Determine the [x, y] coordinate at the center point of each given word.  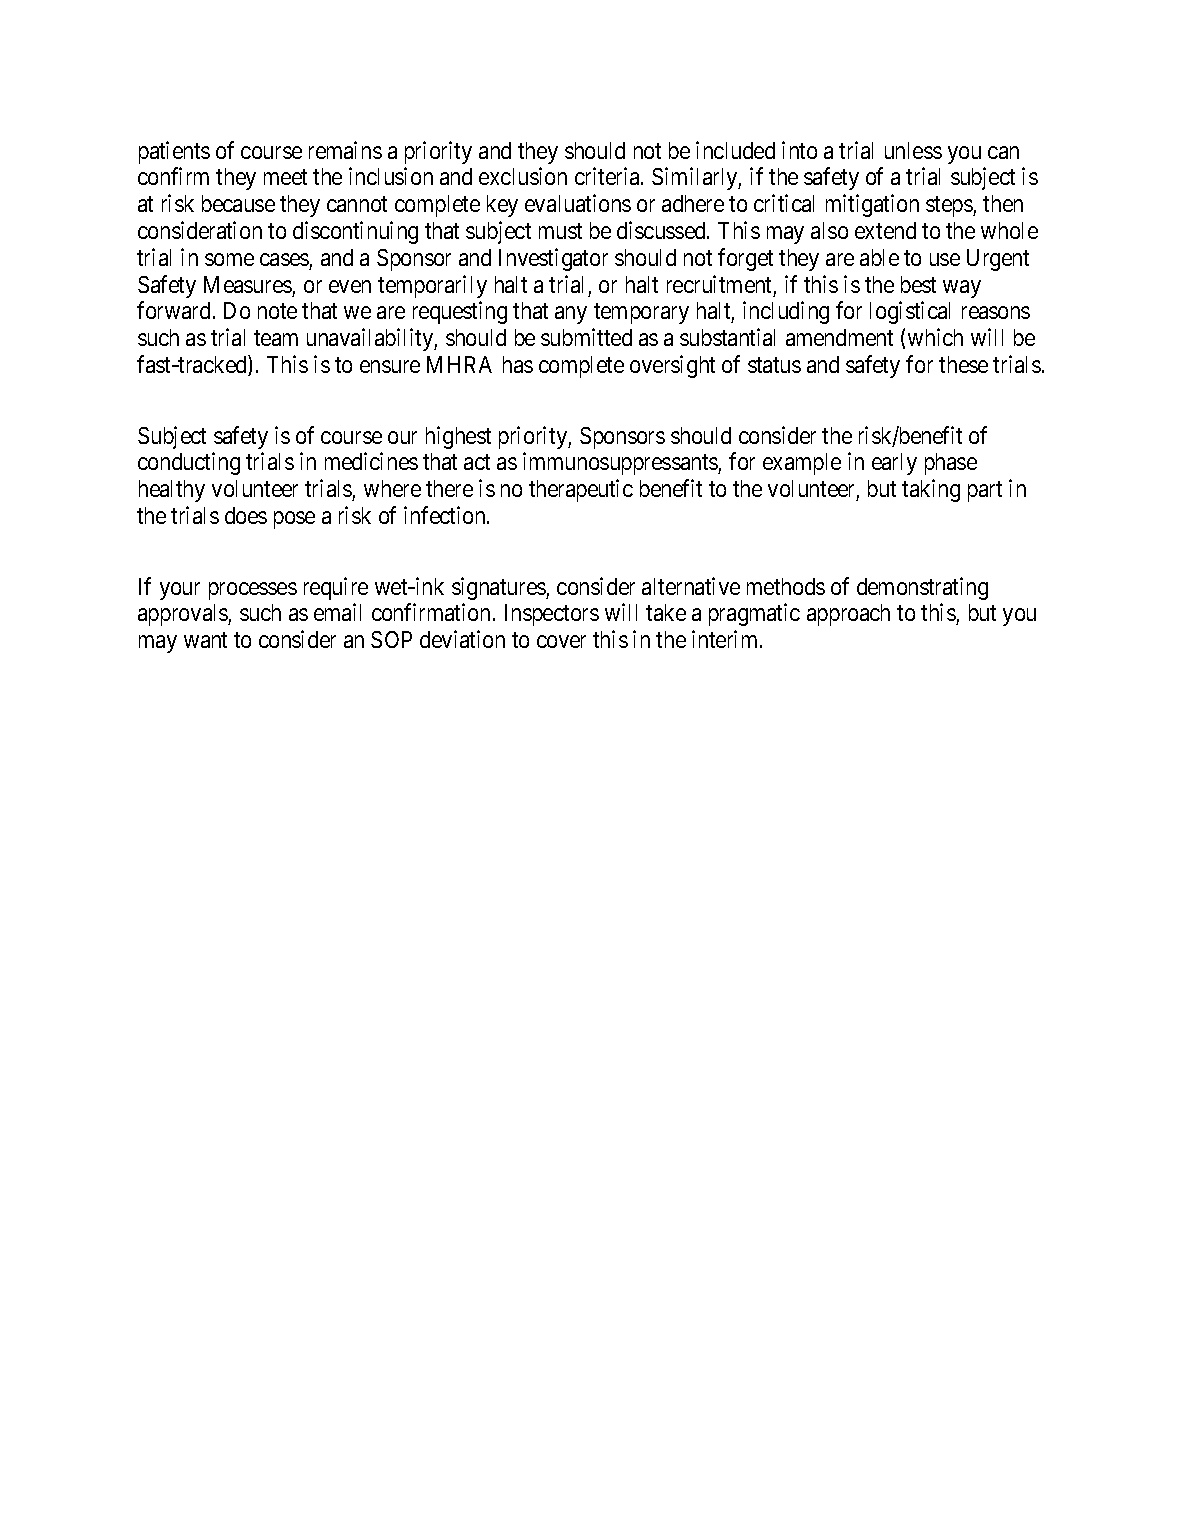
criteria [608, 176]
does [246, 515]
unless [913, 150]
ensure [390, 366]
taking [931, 490]
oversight [672, 366]
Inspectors [552, 615]
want [205, 640]
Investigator [553, 259]
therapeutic [581, 490]
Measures [248, 284]
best [918, 284]
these [963, 364]
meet [285, 177]
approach [848, 615]
